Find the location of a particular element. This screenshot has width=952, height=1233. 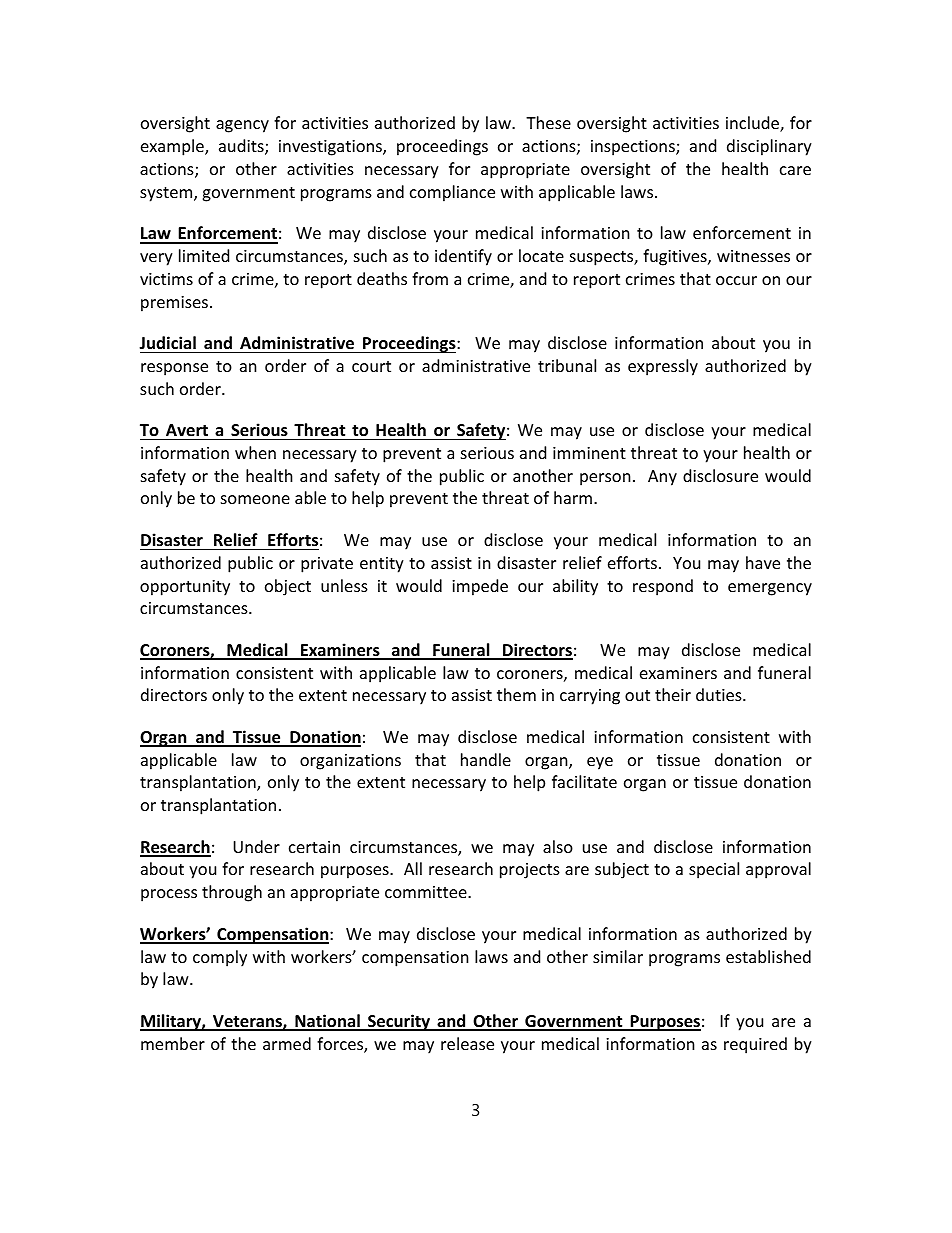

release is located at coordinates (467, 1043).
